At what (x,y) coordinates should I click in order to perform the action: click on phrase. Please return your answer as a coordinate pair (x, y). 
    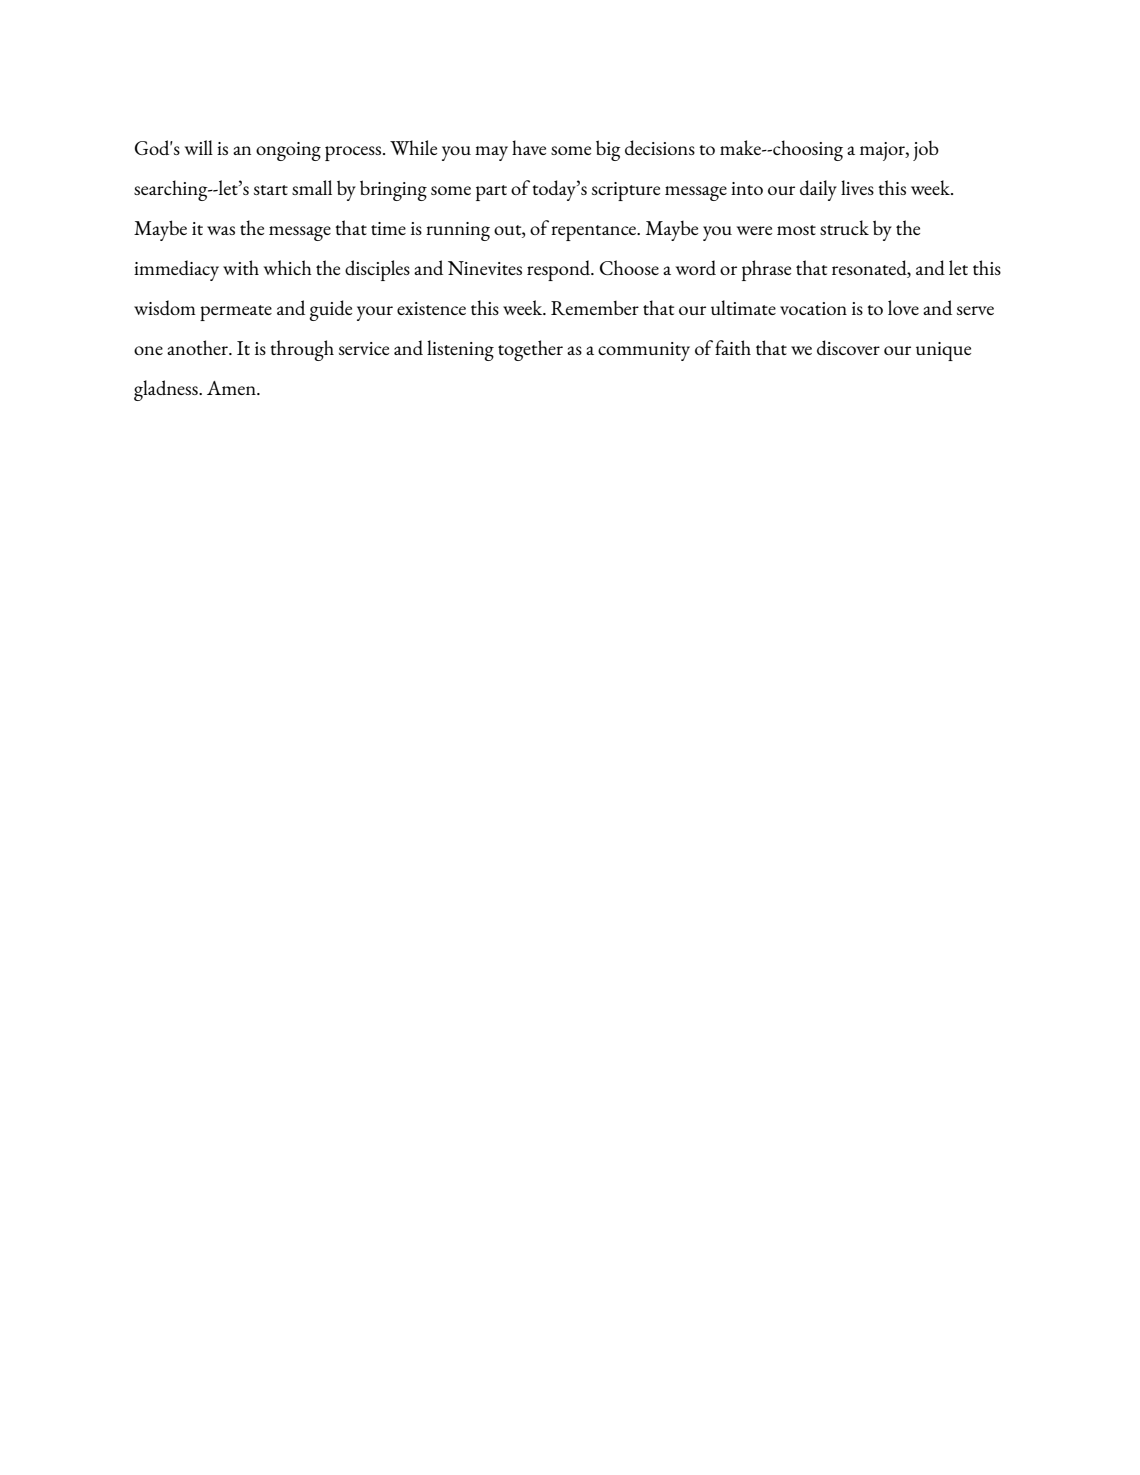
    Looking at the image, I should click on (766, 270).
